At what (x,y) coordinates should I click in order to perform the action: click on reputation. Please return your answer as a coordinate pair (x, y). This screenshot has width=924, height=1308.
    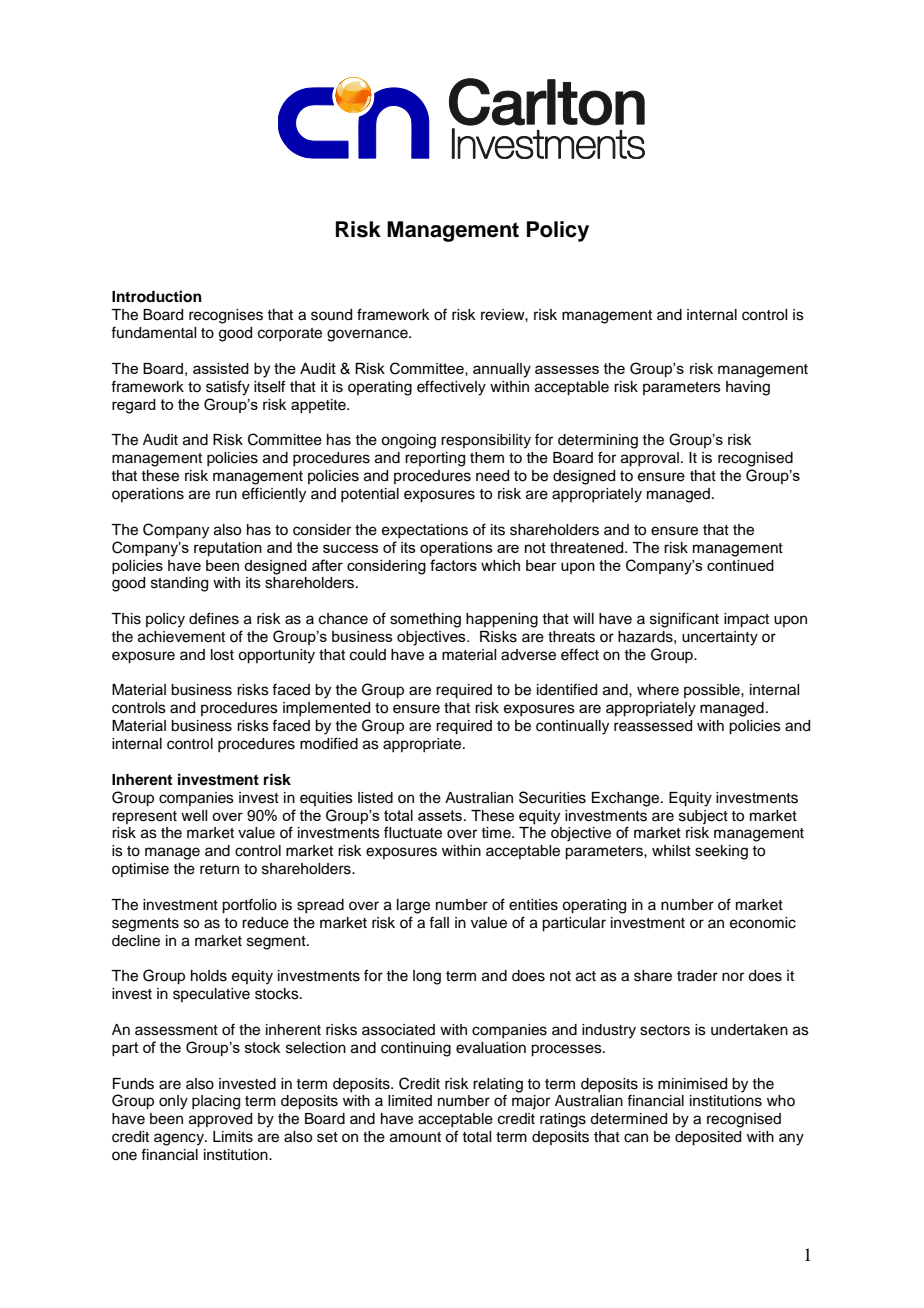
    Looking at the image, I should click on (228, 549).
